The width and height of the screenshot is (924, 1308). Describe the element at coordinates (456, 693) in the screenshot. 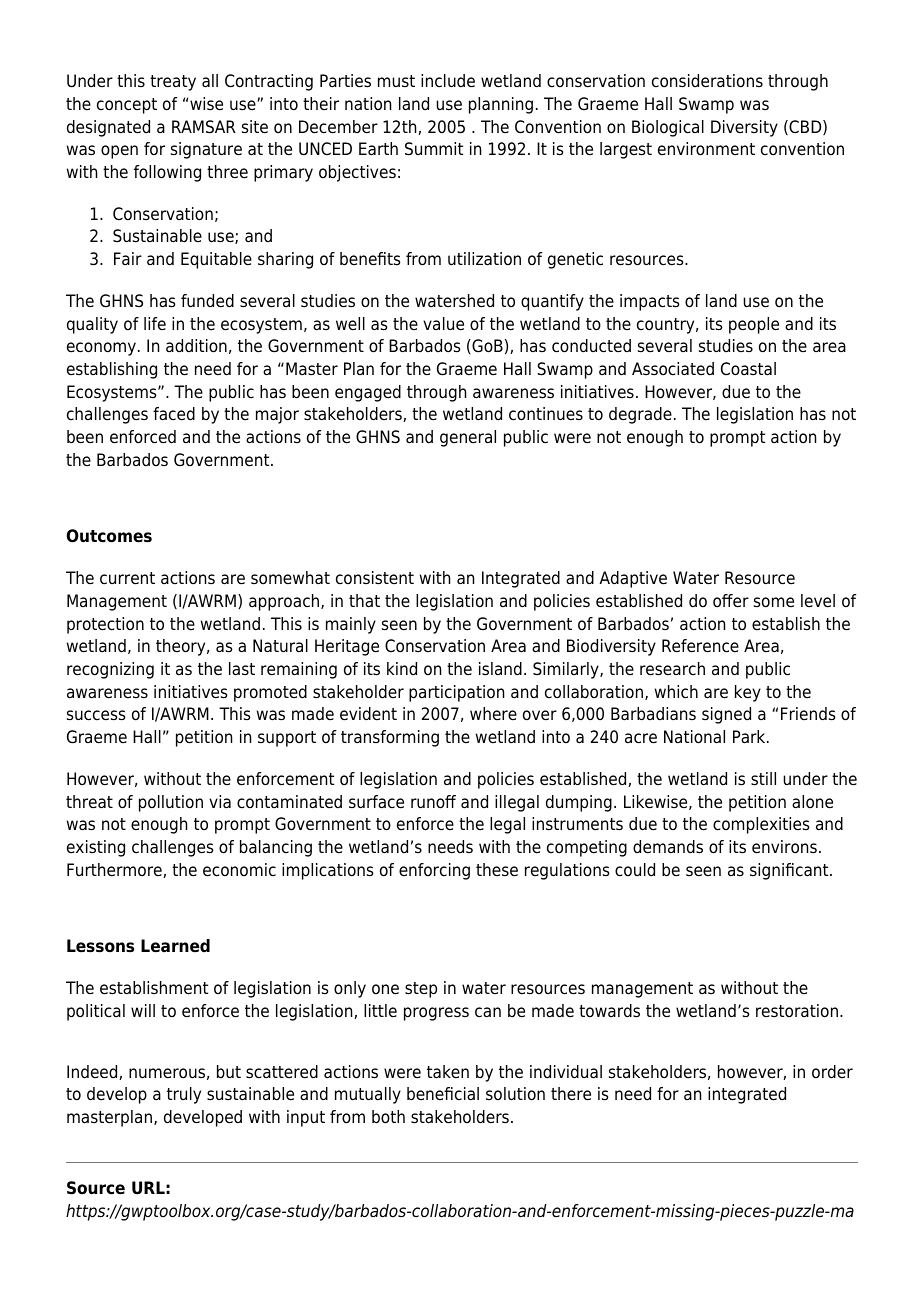

I see `participation` at that location.
